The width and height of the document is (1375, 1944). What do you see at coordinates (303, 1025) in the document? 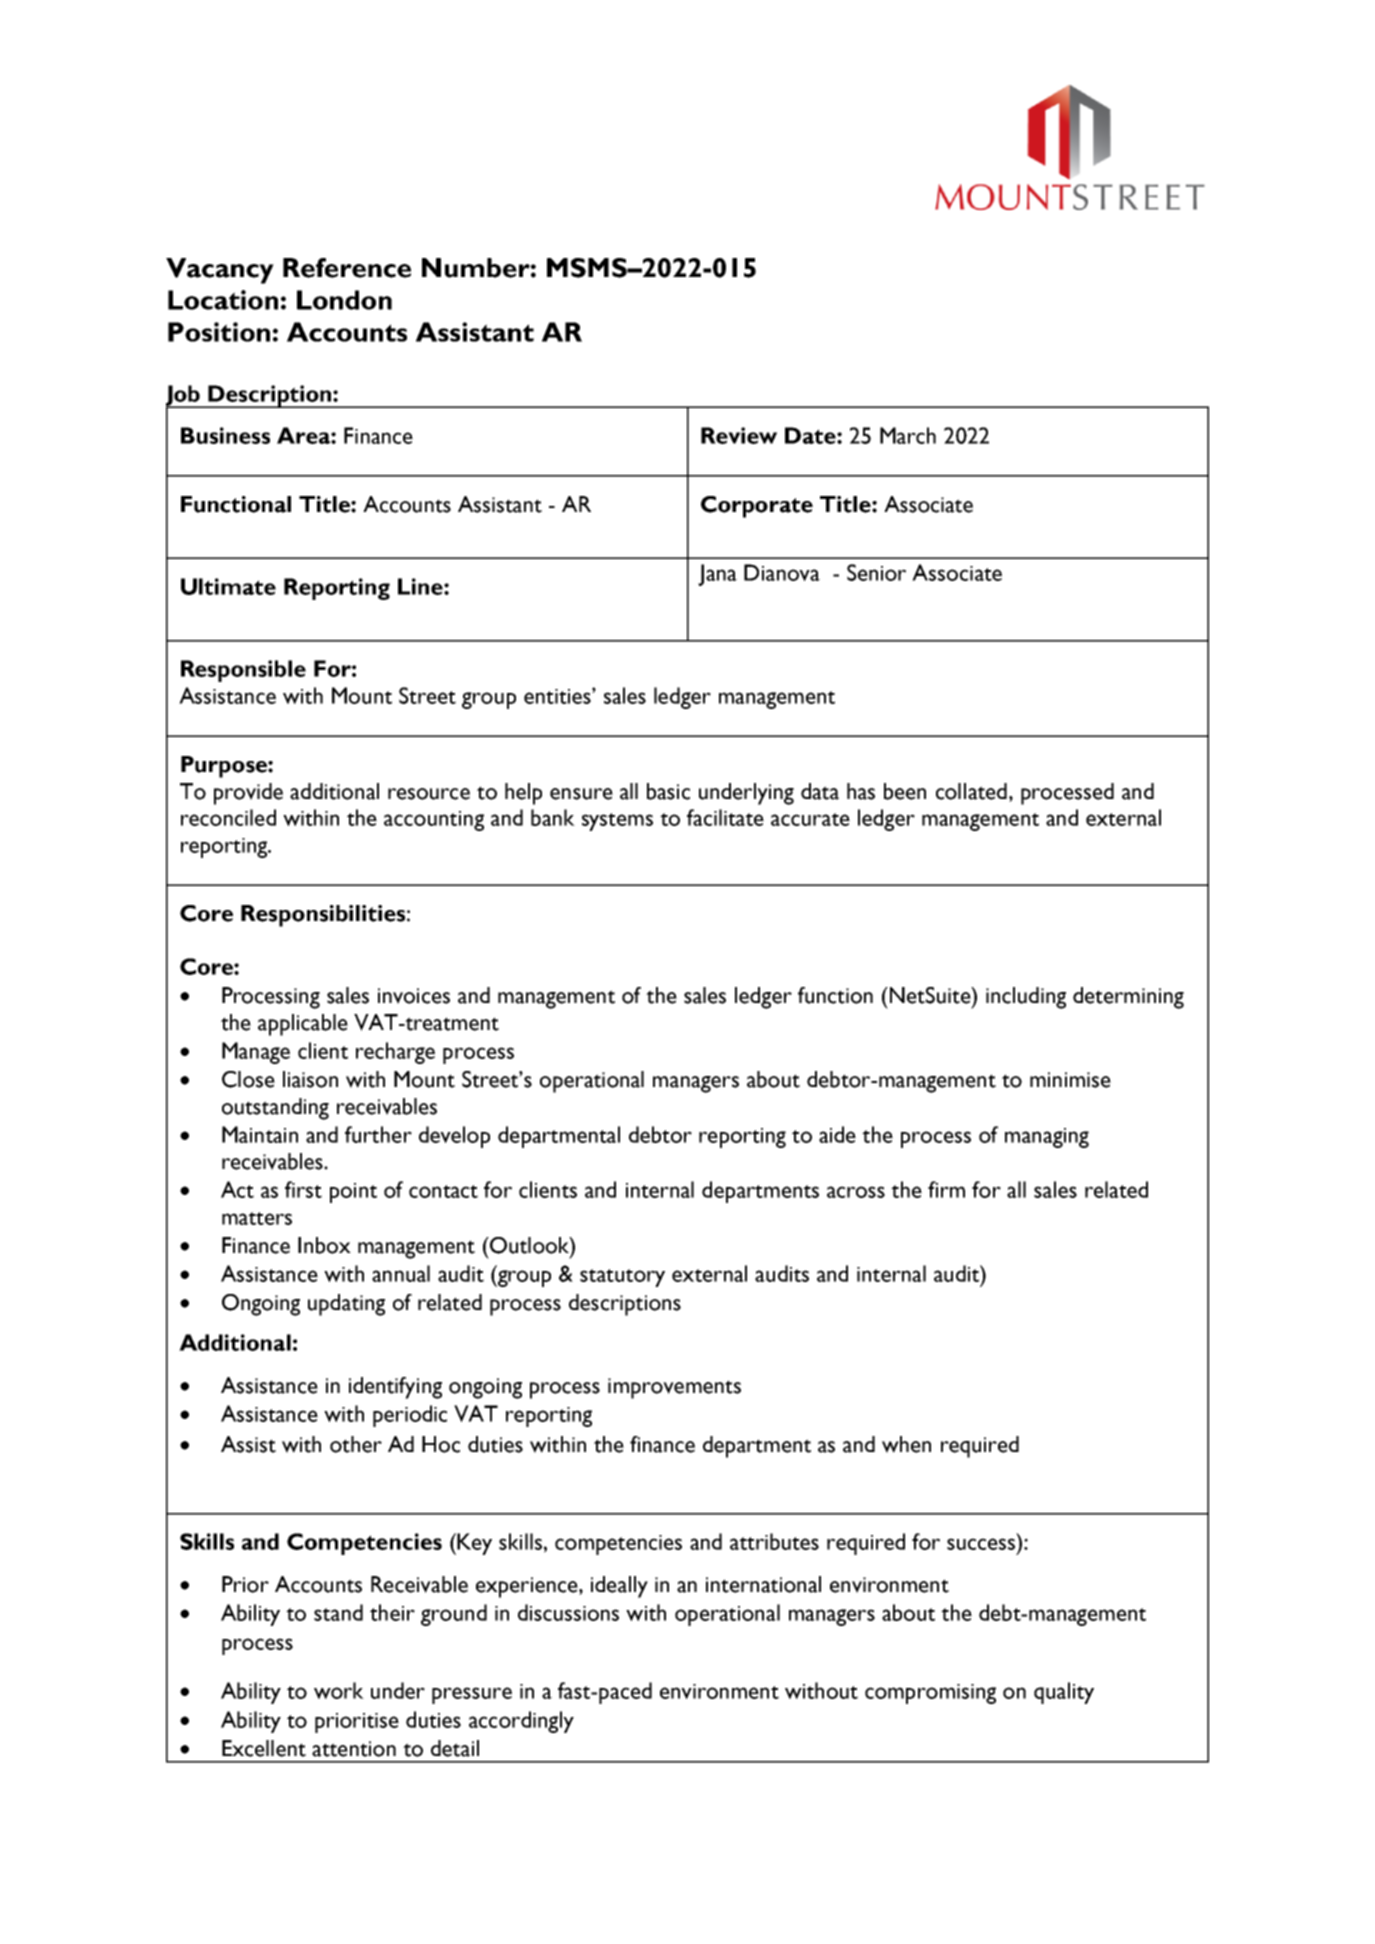
I see `applicable` at bounding box center [303, 1025].
